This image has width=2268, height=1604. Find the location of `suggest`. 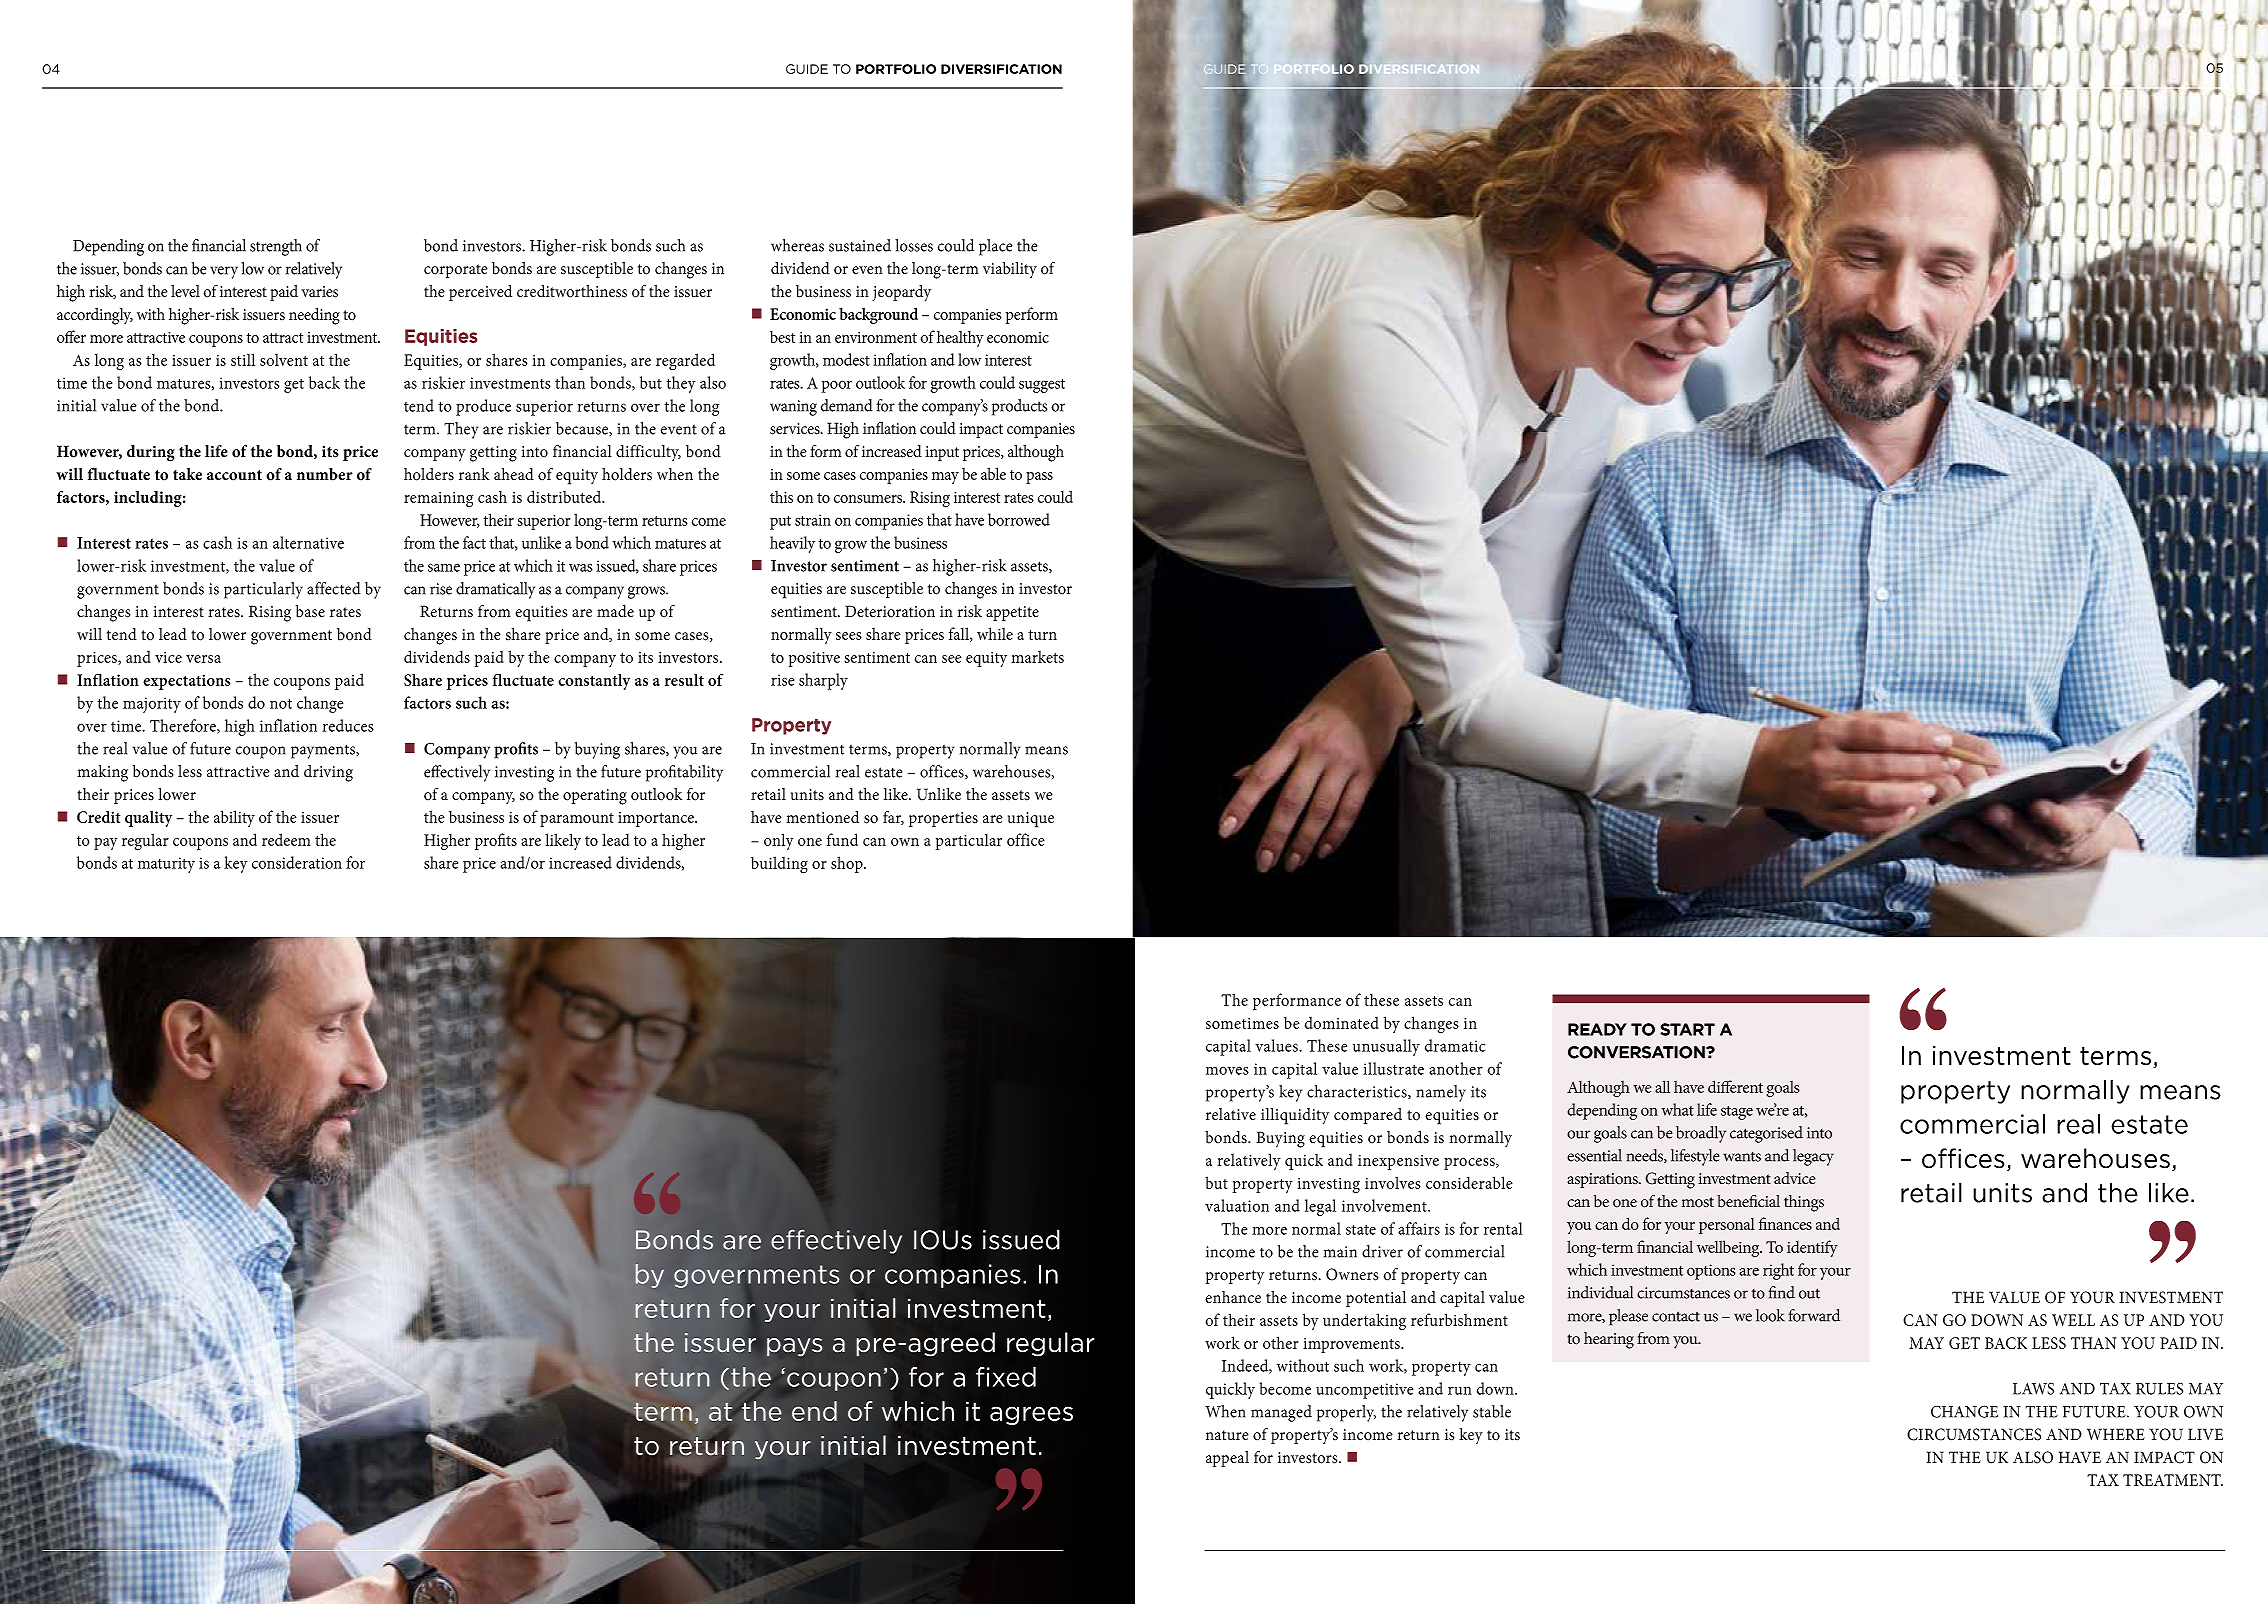

suggest is located at coordinates (1042, 386).
